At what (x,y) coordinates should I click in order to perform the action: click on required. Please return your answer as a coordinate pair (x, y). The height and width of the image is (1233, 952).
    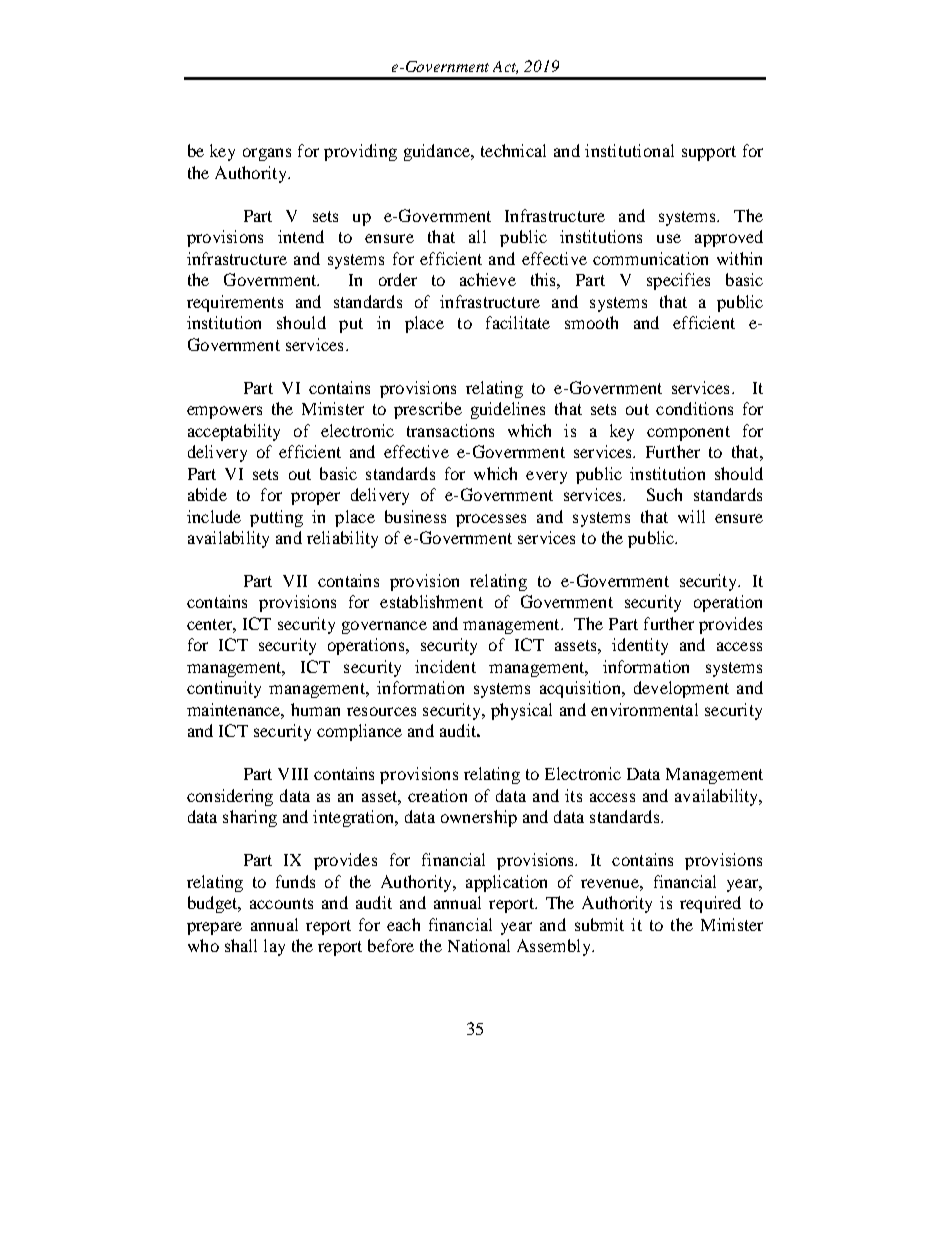
    Looking at the image, I should click on (710, 904).
